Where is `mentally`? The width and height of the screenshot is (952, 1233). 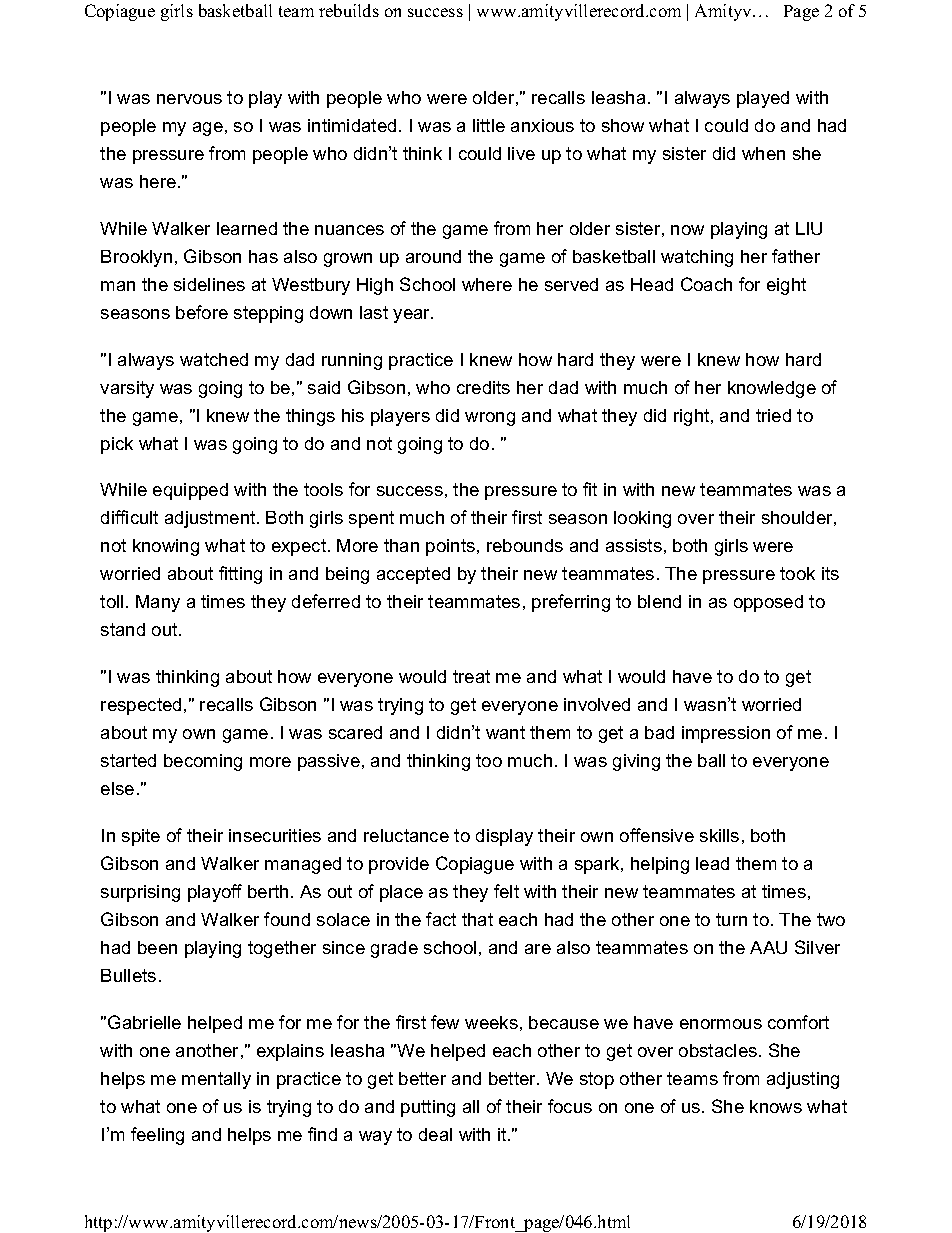
mentally is located at coordinates (216, 1080).
